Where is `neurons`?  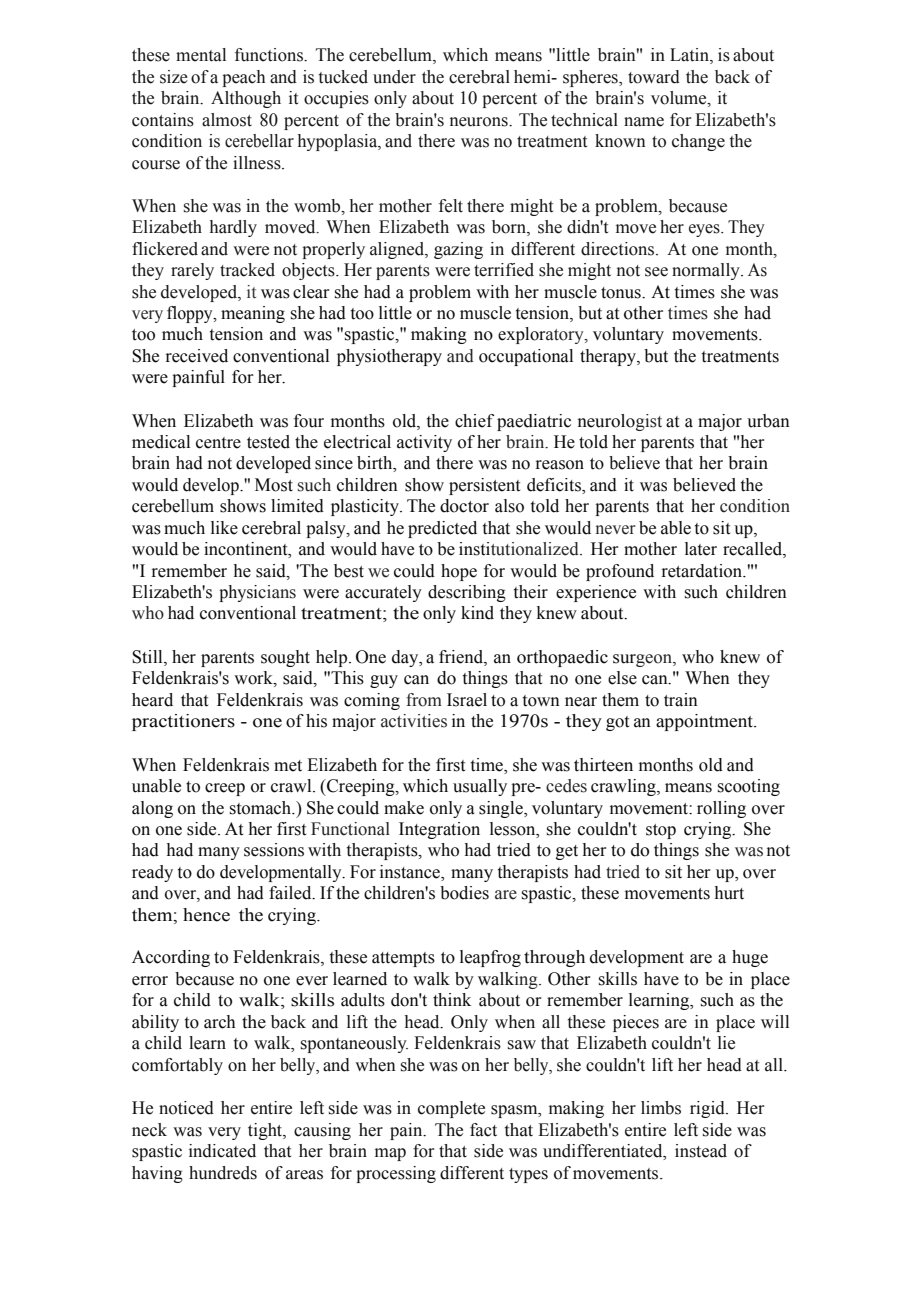 neurons is located at coordinates (480, 122).
